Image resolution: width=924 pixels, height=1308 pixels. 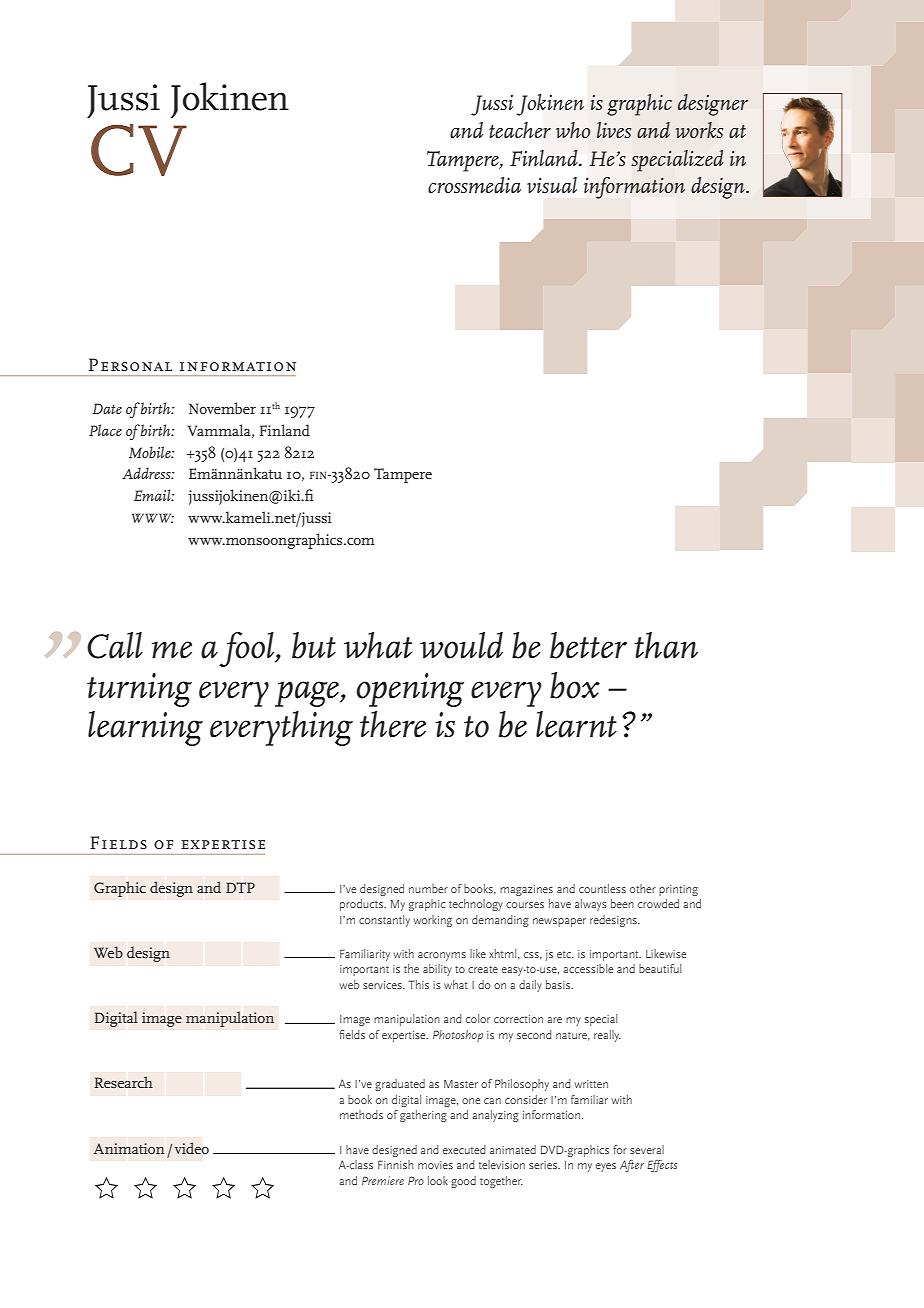 What do you see at coordinates (395, 1164) in the screenshot?
I see `Finnish` at bounding box center [395, 1164].
